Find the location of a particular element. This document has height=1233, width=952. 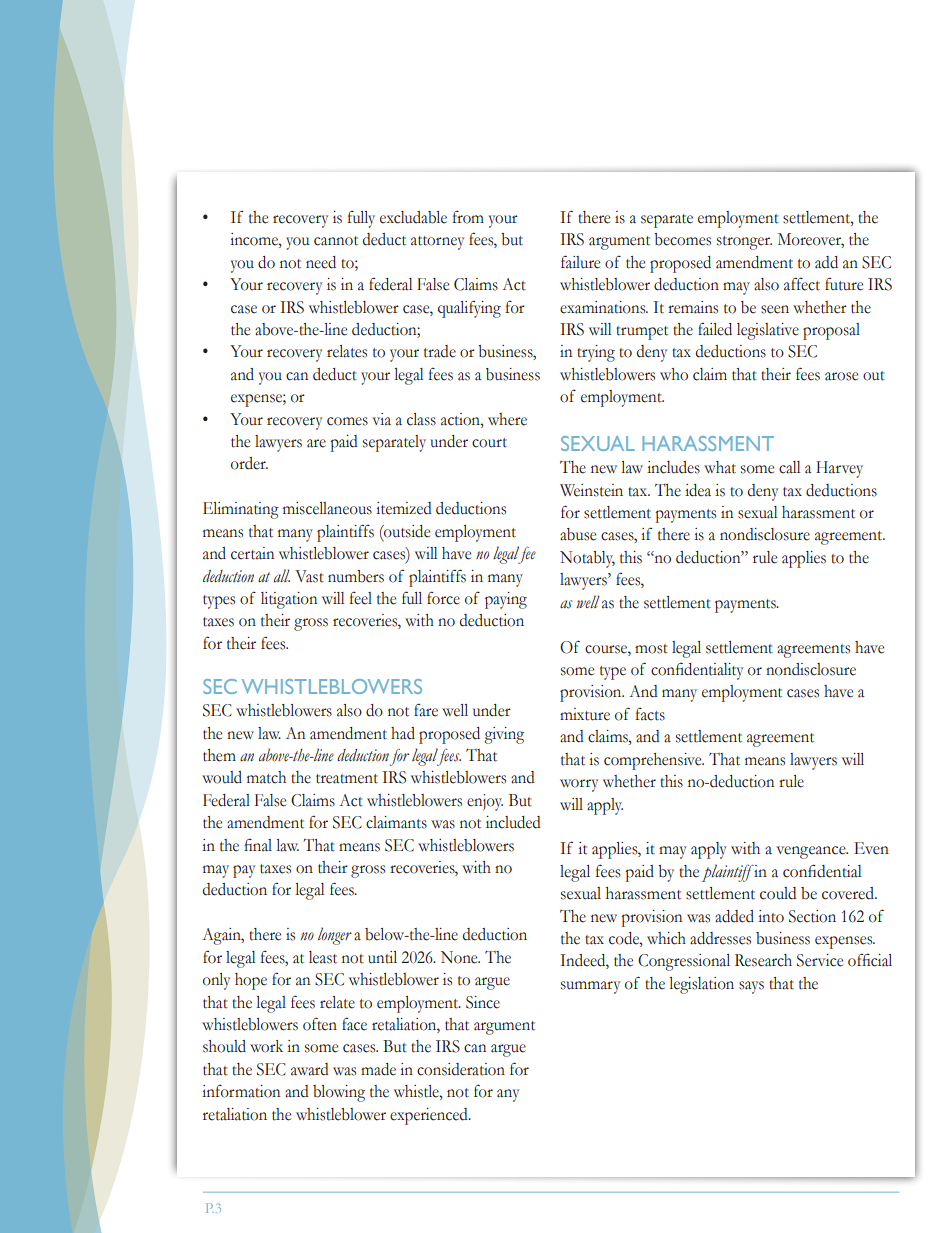

consideration is located at coordinates (461, 1069).
